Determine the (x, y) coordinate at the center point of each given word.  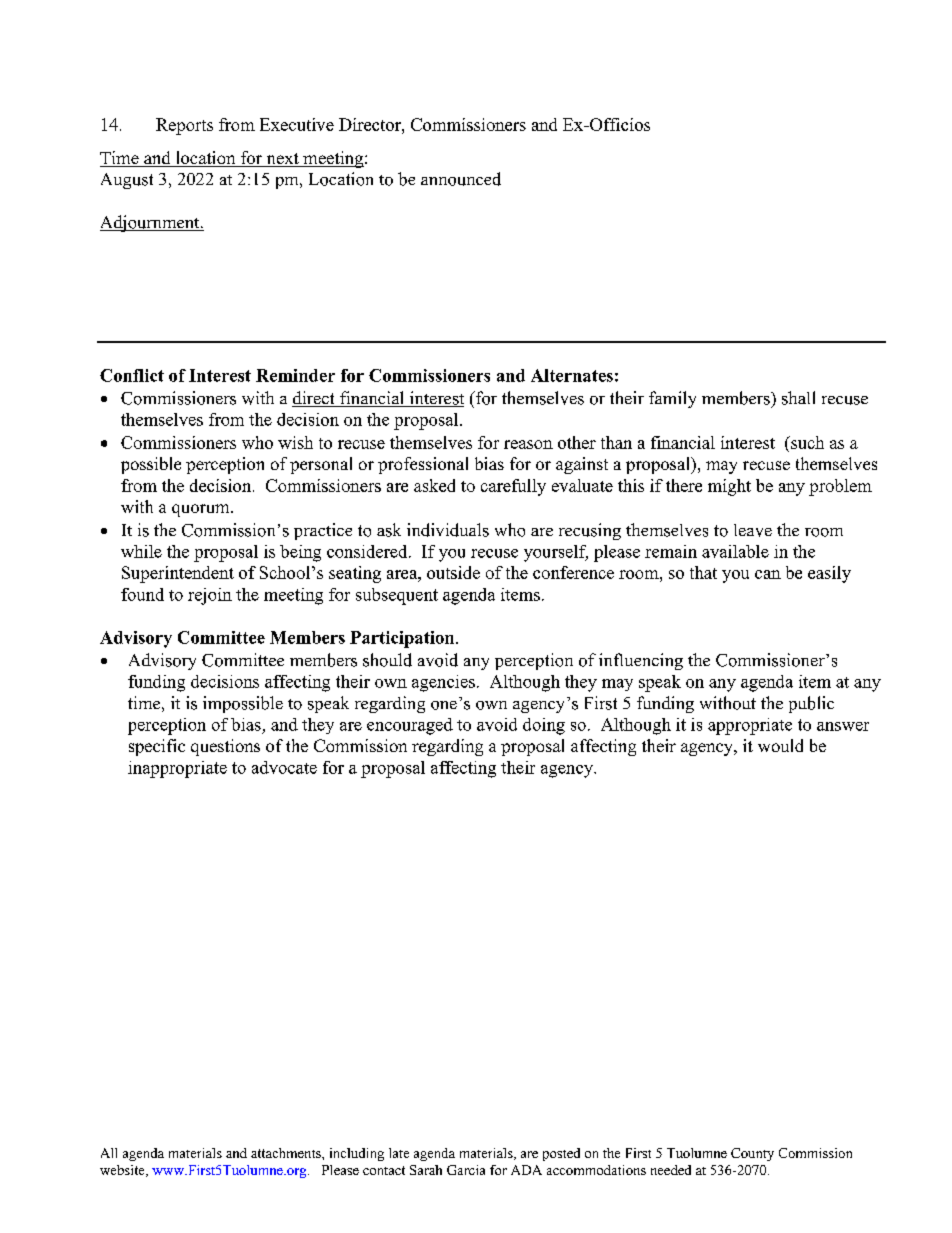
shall (798, 398)
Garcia (466, 1170)
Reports (184, 126)
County (752, 1154)
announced (461, 179)
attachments (287, 1153)
